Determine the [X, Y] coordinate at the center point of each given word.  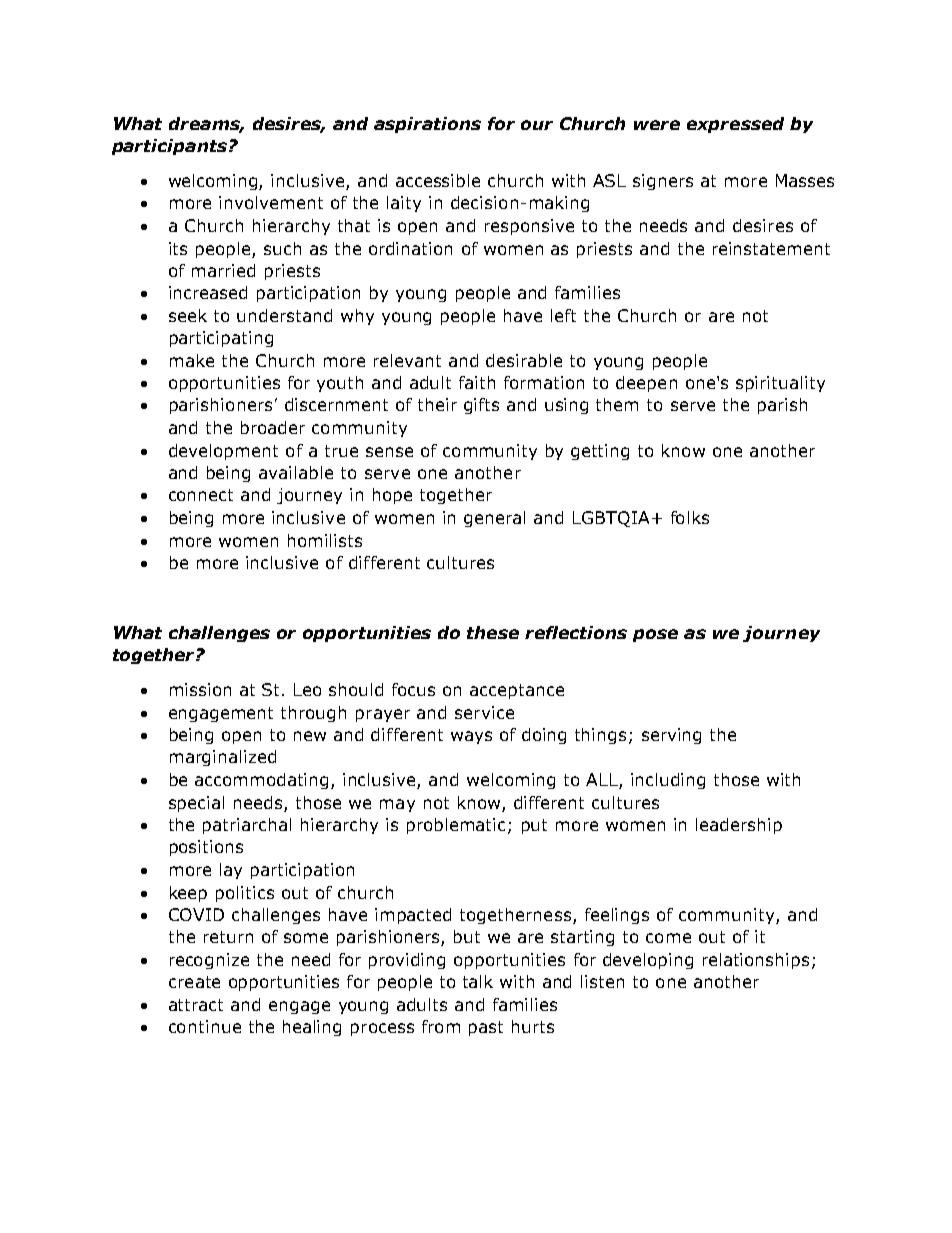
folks [690, 517]
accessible [438, 180]
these [493, 632]
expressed [735, 125]
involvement [271, 202]
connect [201, 495]
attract [196, 1005]
